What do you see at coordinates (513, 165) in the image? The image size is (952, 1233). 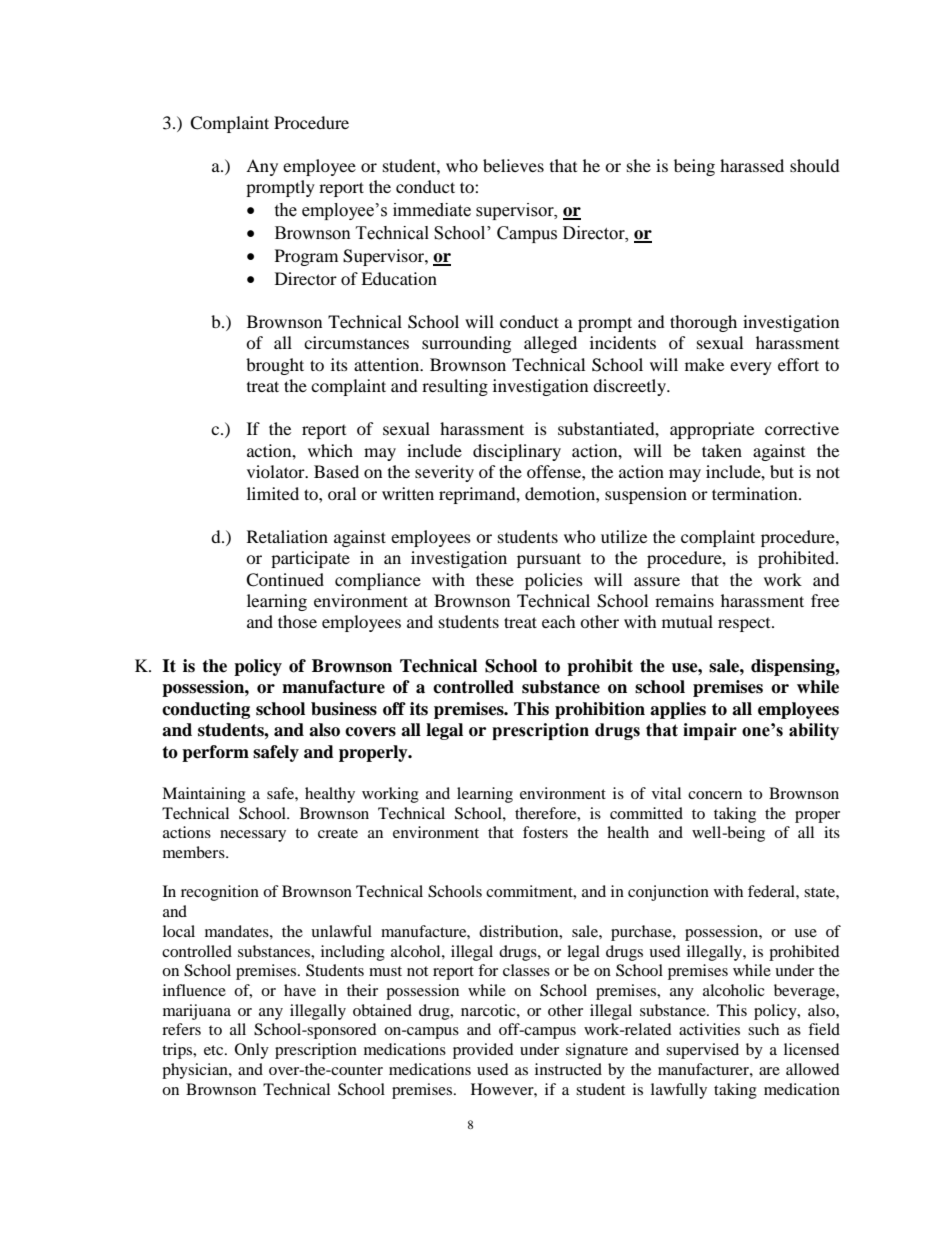 I see `believes` at bounding box center [513, 165].
